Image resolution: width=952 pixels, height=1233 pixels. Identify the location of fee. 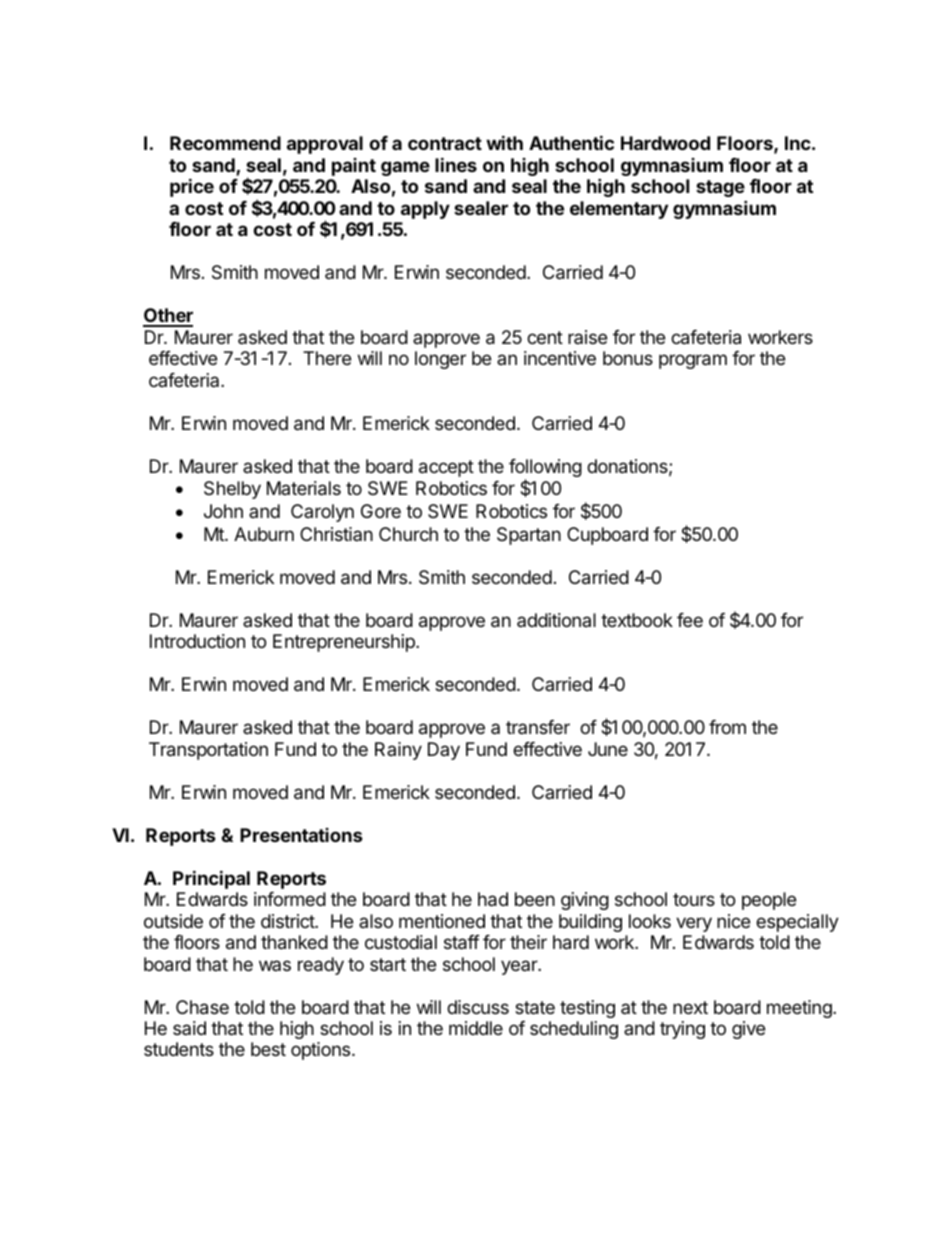
(690, 620).
